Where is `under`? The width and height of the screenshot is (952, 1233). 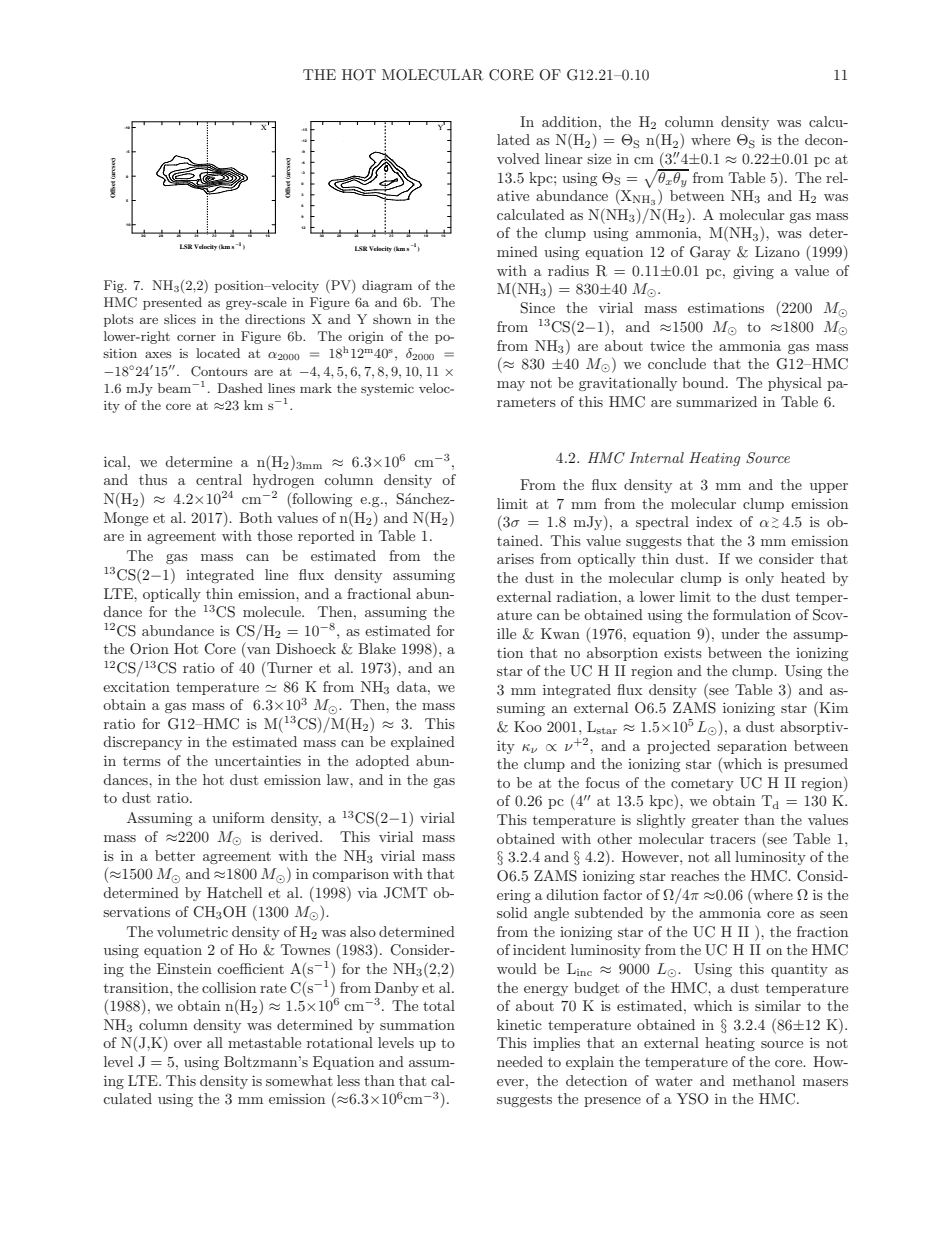 under is located at coordinates (740, 633).
